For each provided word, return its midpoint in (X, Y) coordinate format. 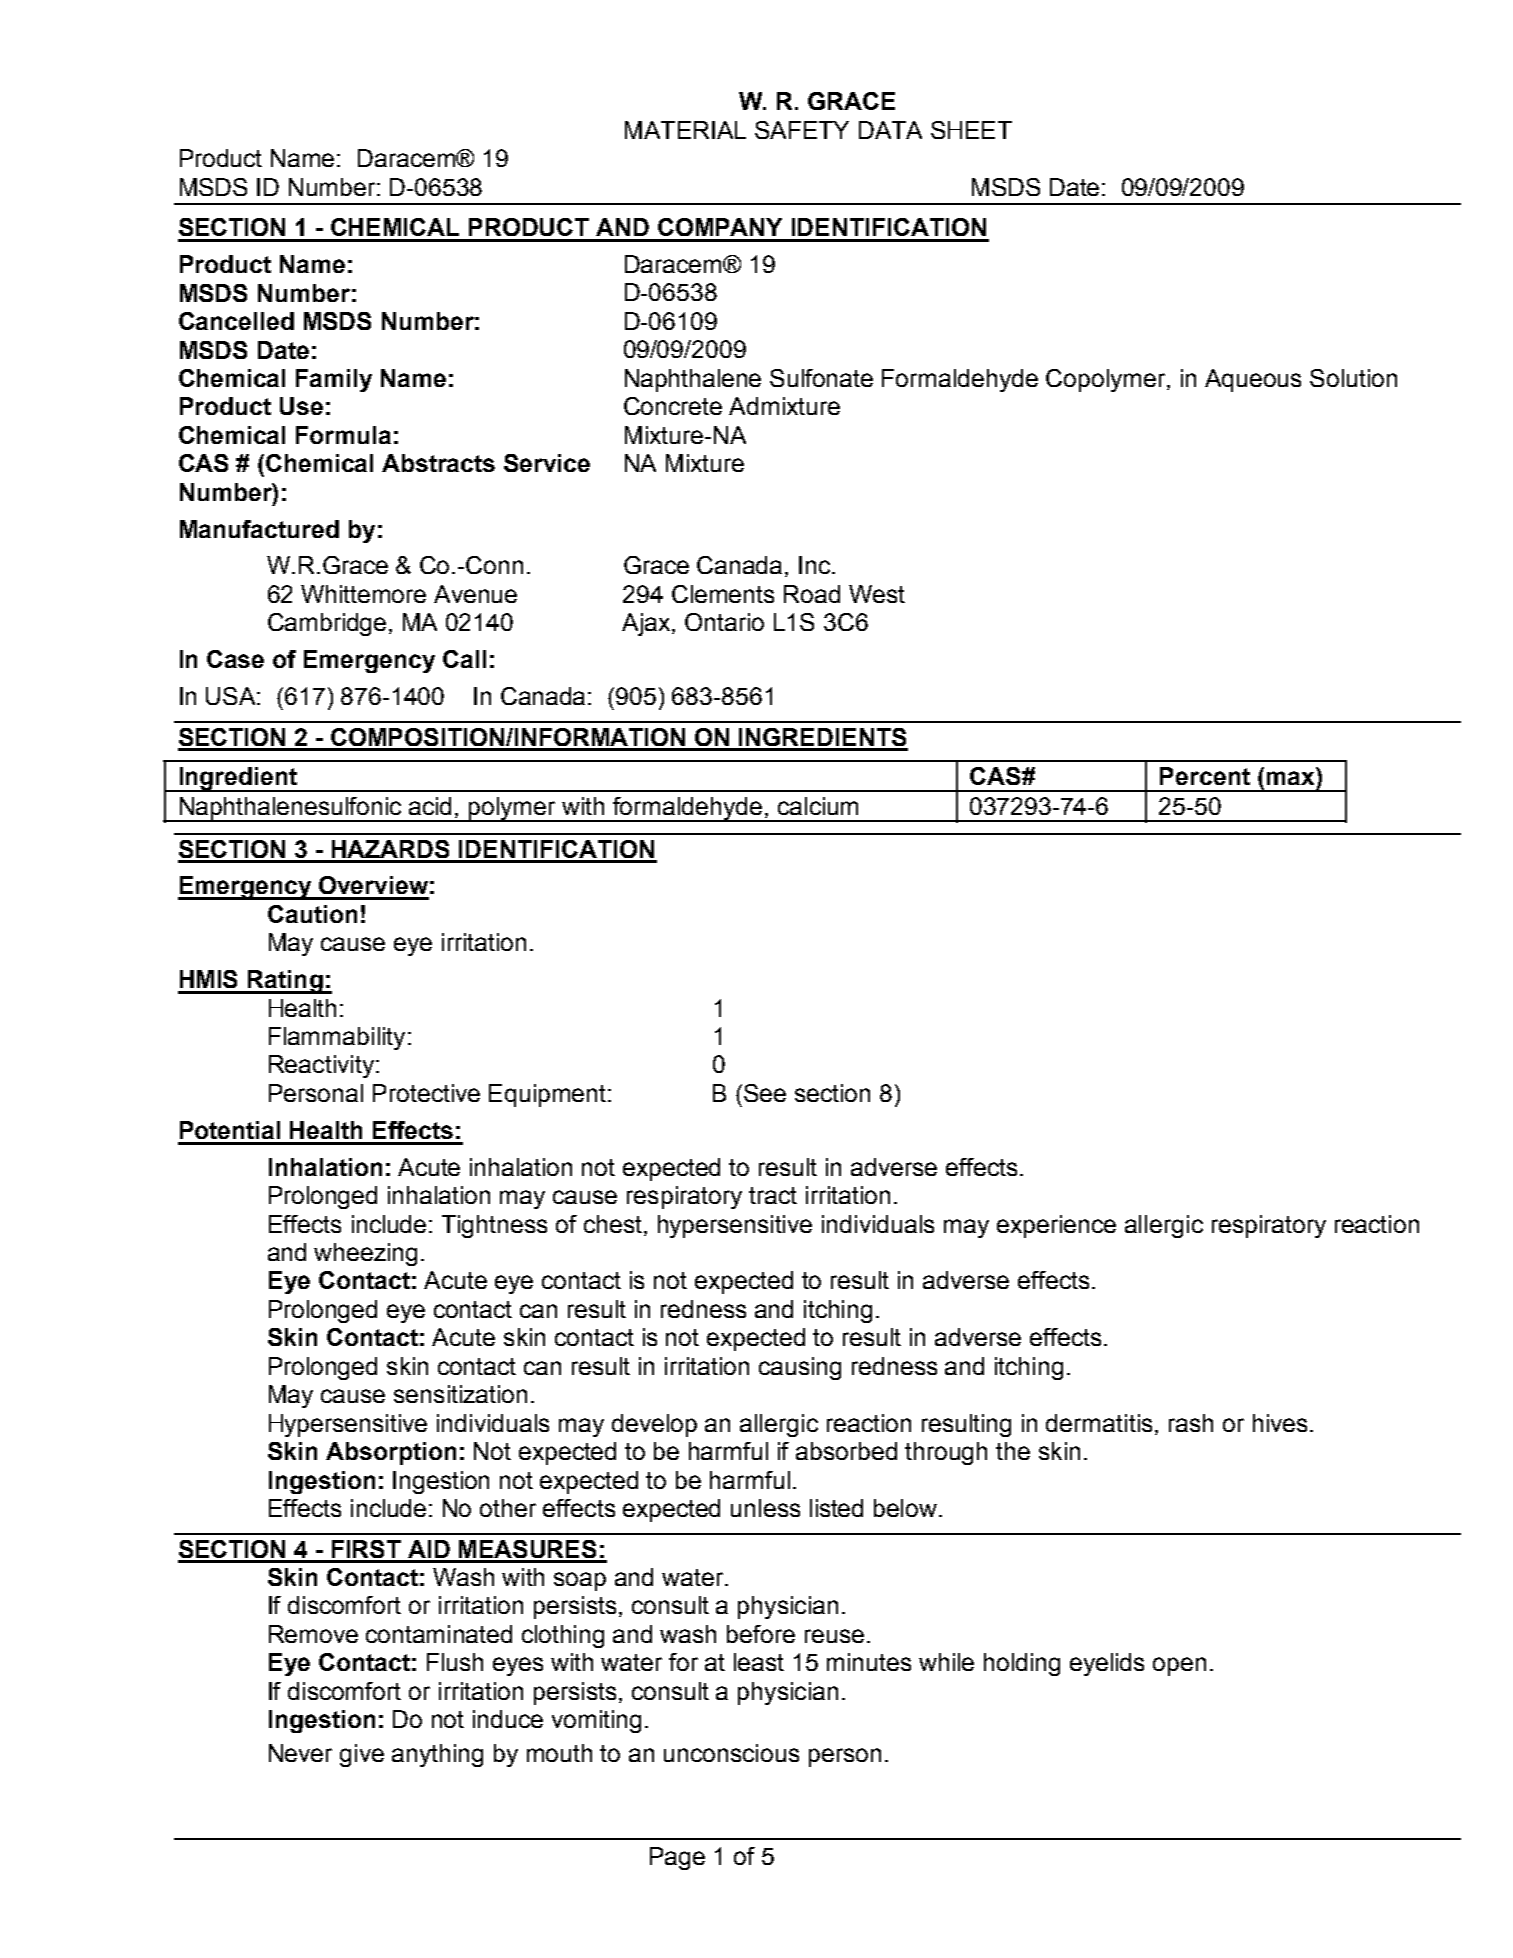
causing (800, 1368)
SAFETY (802, 130)
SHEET (971, 130)
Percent (1205, 776)
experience (1056, 1226)
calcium (818, 806)
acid (430, 806)
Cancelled (236, 321)
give (362, 1755)
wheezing (365, 1254)
